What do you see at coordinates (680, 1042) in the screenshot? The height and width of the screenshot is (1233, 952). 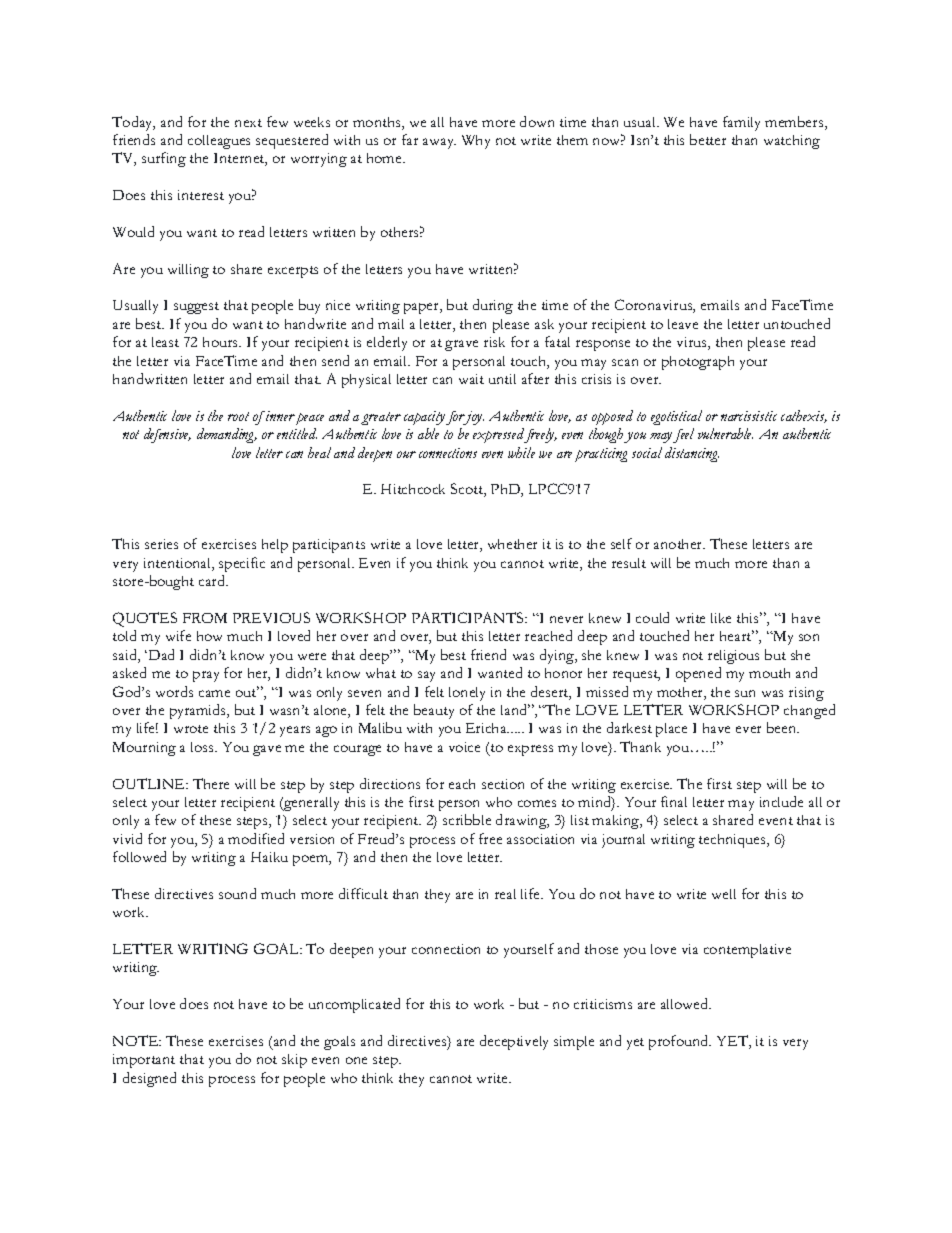 I see `profound` at bounding box center [680, 1042].
